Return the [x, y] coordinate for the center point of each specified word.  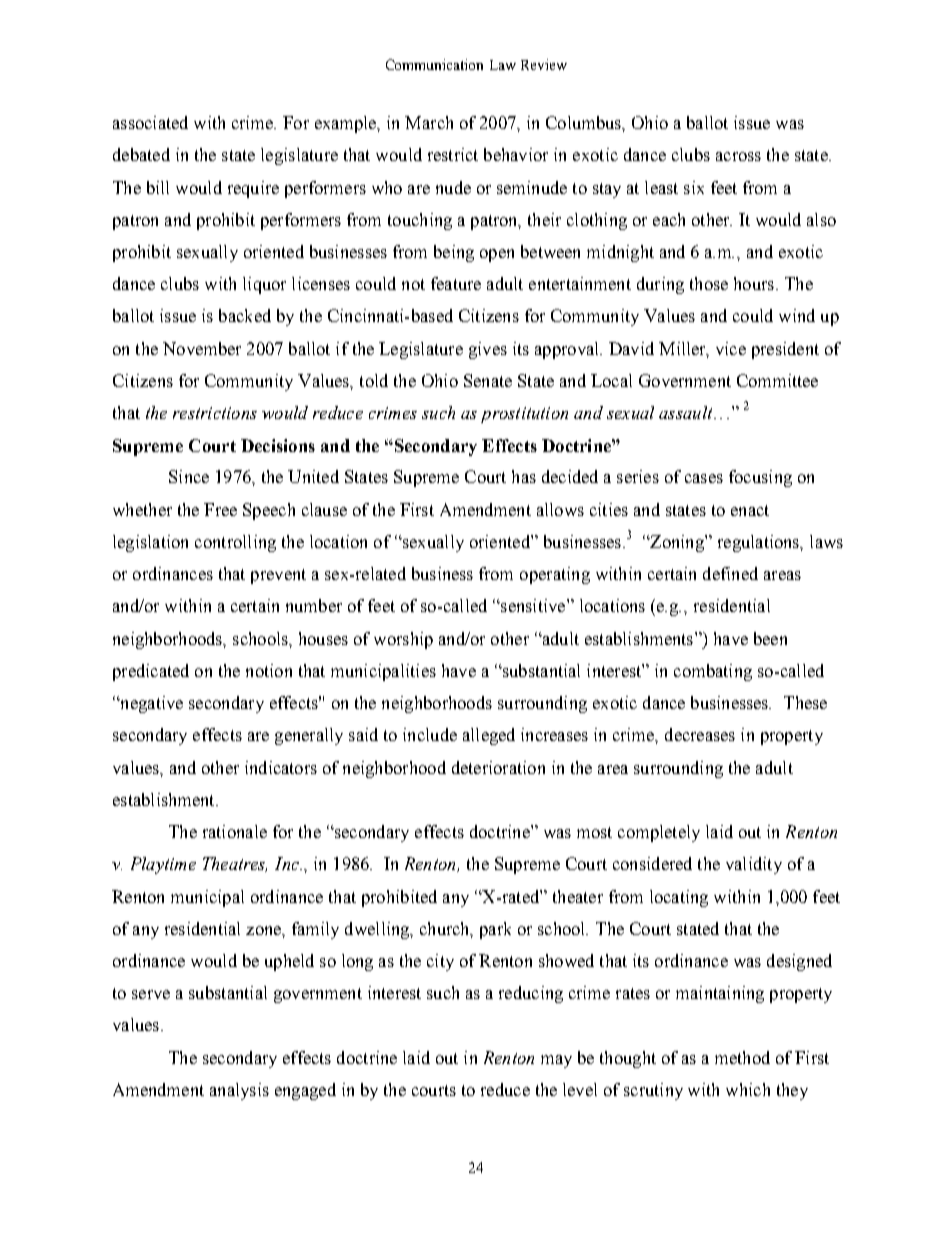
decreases [700, 734]
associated [150, 122]
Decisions [278, 445]
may [556, 1061]
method [742, 1057]
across [738, 156]
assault [687, 412]
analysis [239, 1091]
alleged [489, 736]
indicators [281, 767]
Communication [434, 64]
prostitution [524, 415]
